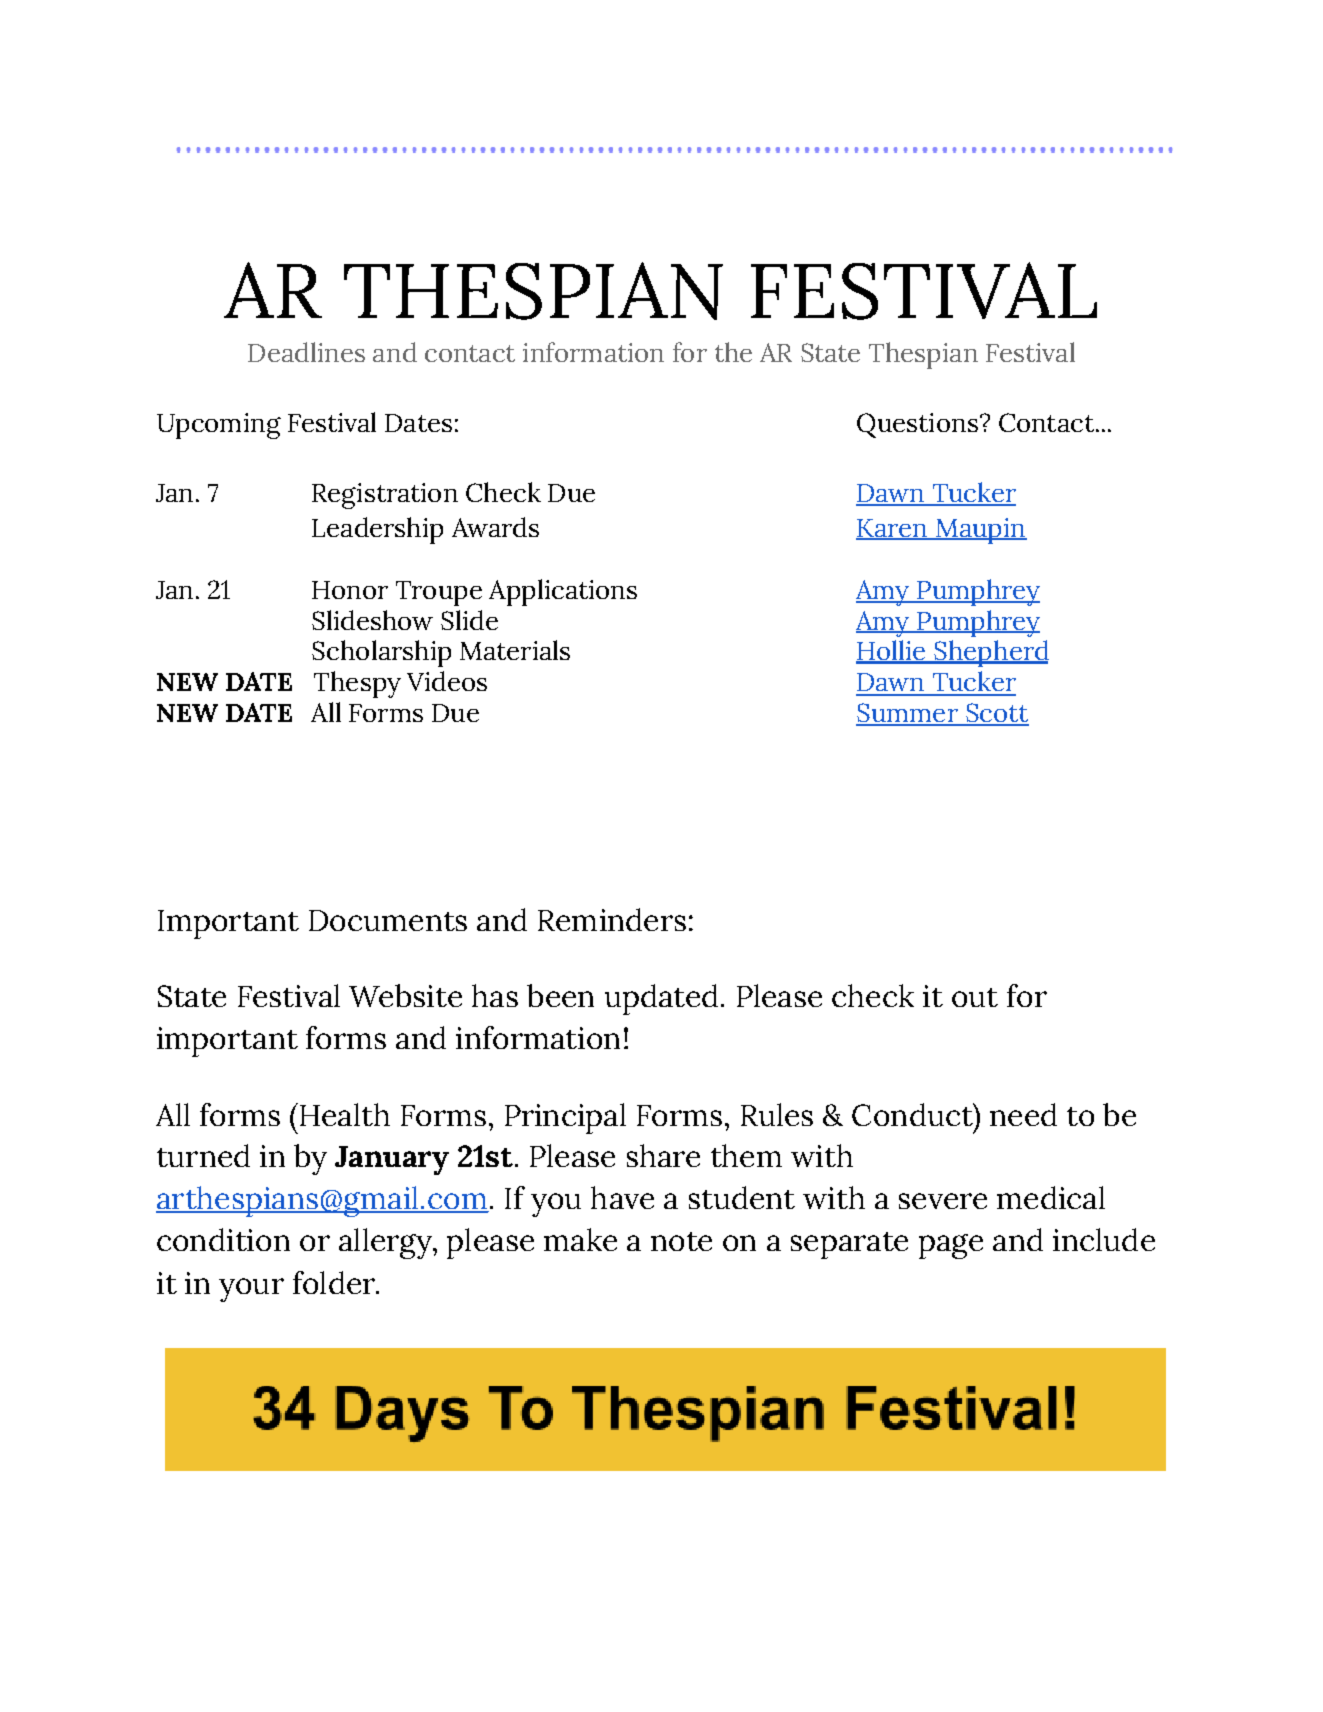  What do you see at coordinates (335, 1282) in the image?
I see `folder` at bounding box center [335, 1282].
